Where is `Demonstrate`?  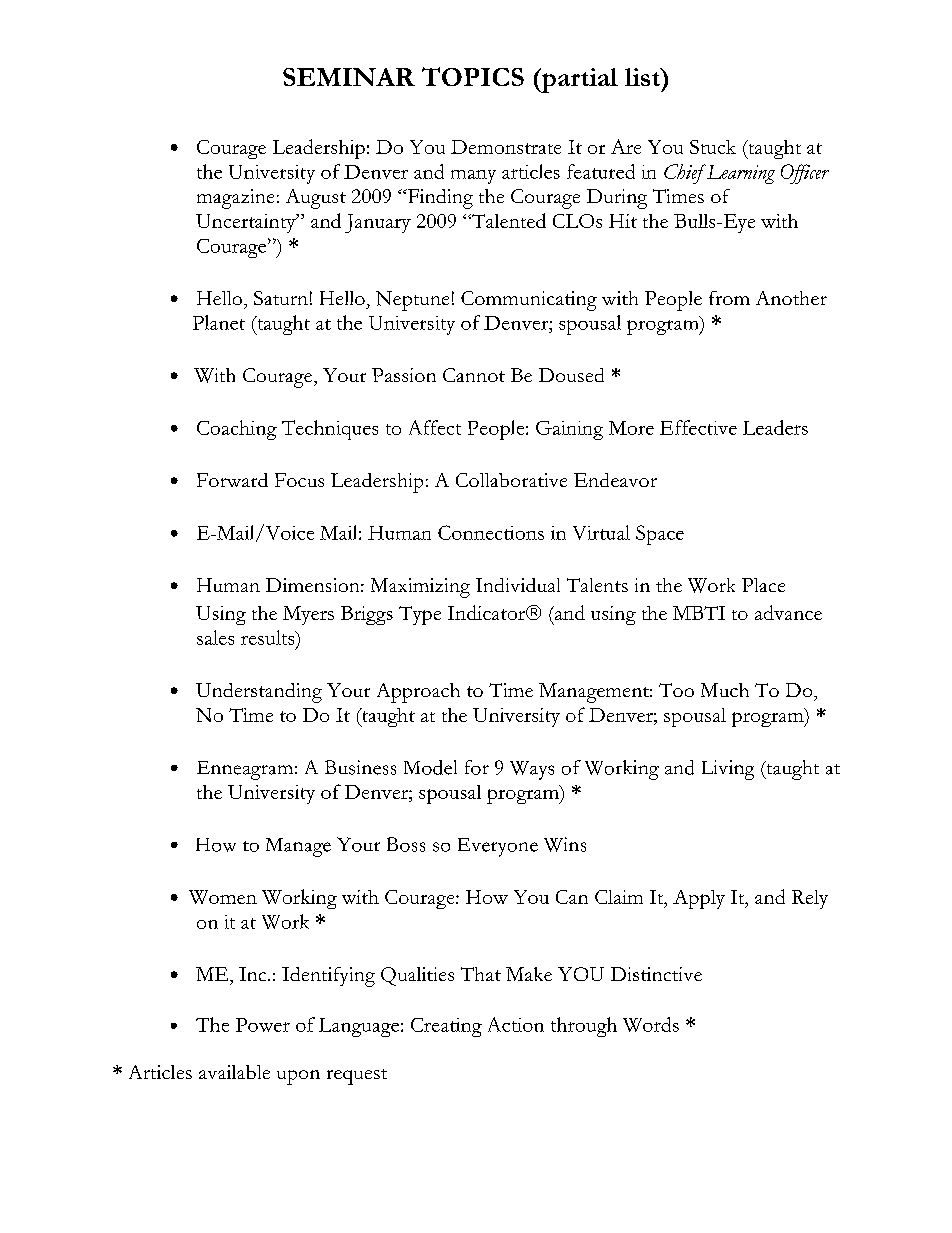
Demonstrate is located at coordinates (506, 147).
